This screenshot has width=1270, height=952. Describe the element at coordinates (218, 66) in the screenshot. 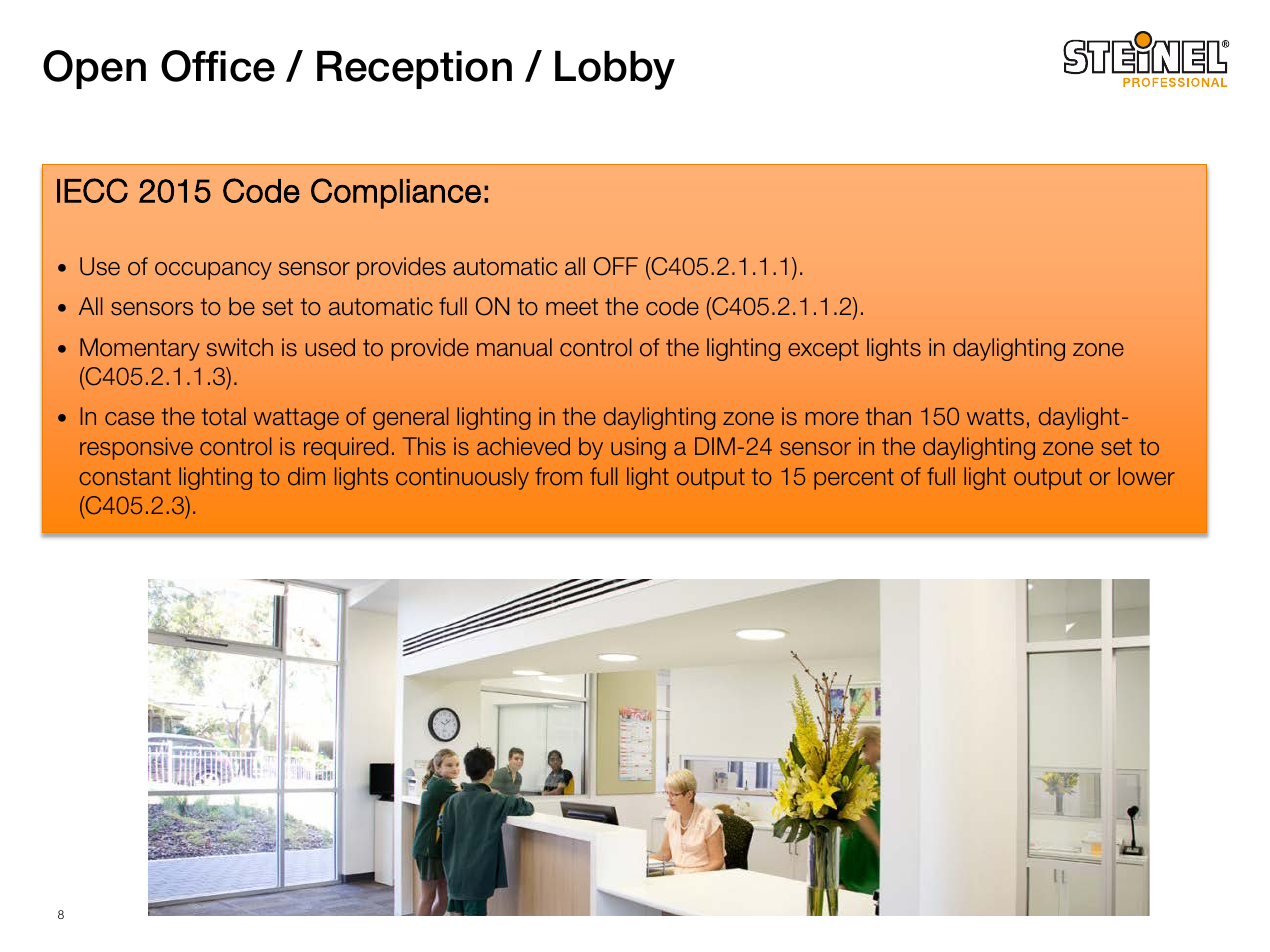

I see `Office` at that location.
